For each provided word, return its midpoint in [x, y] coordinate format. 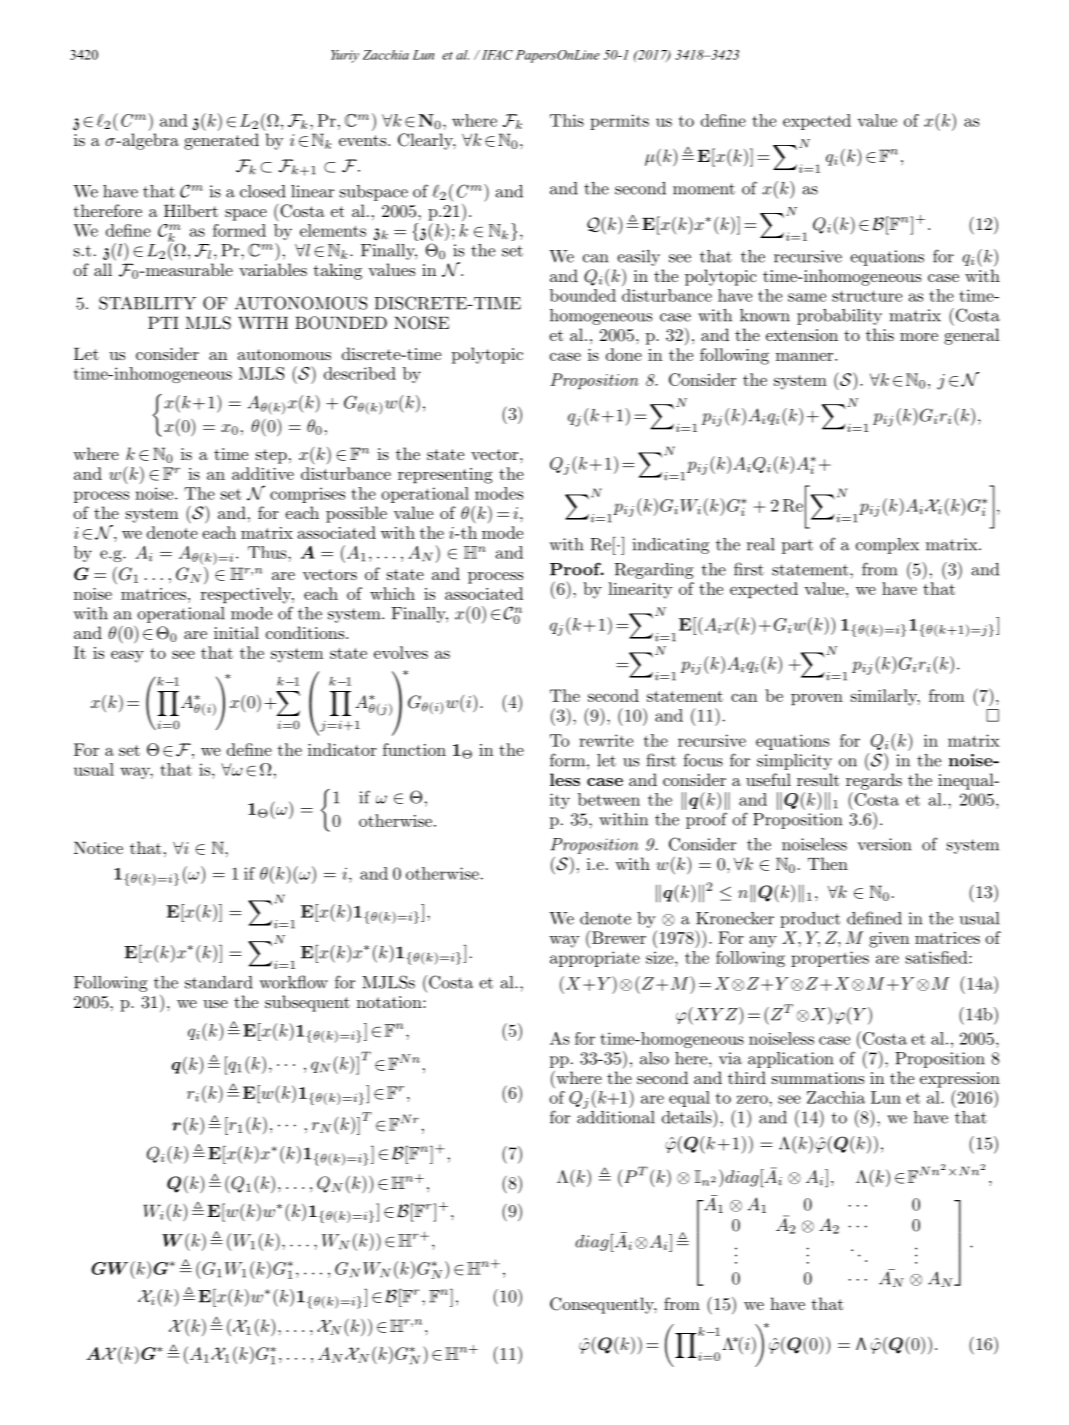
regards [874, 781]
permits [619, 122]
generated [221, 141]
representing [445, 476]
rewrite [606, 740]
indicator [342, 749]
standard [219, 982]
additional [616, 1116]
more [919, 337]
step [271, 456]
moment [704, 189]
